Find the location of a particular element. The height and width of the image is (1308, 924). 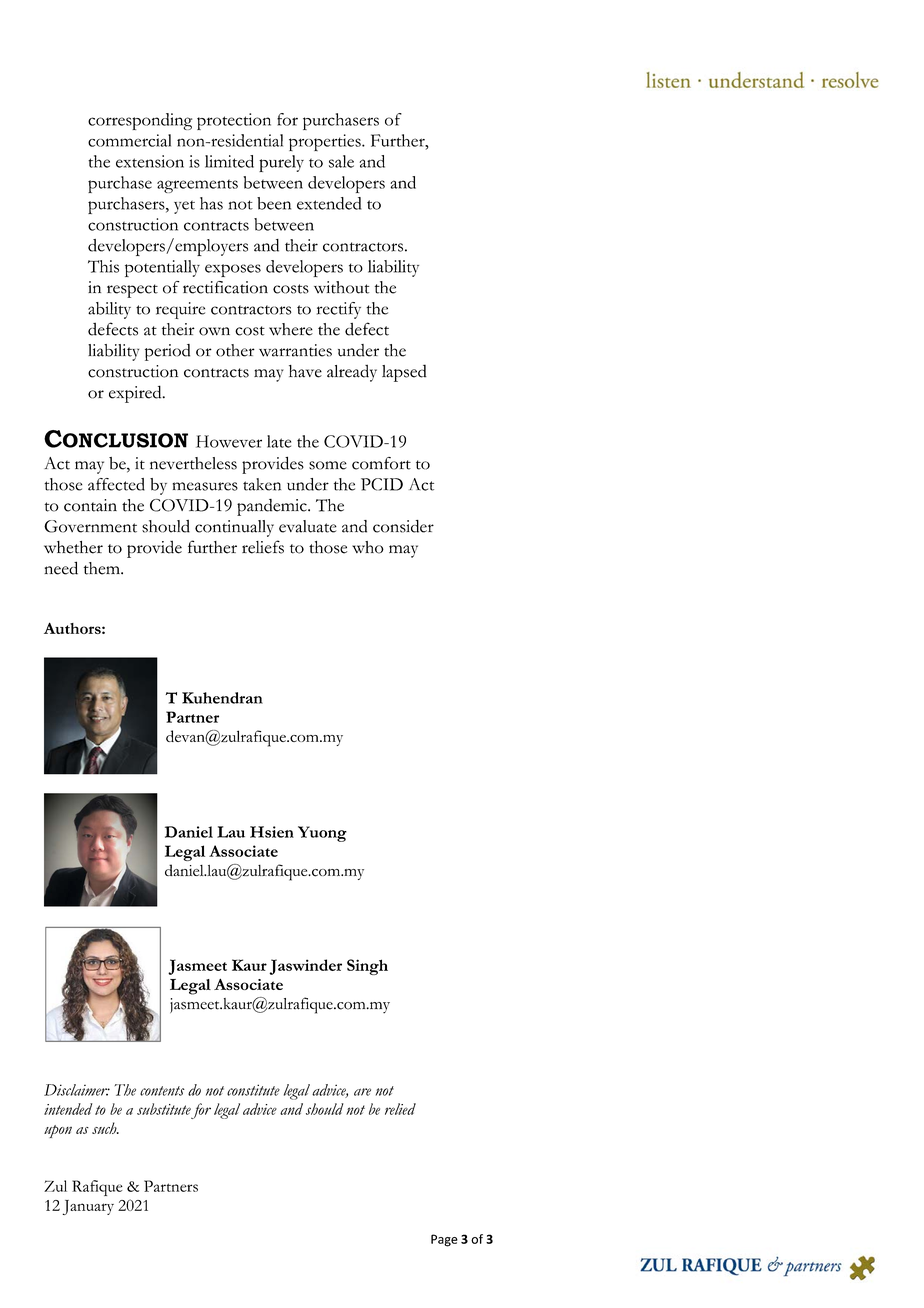

constitute is located at coordinates (253, 1090).
